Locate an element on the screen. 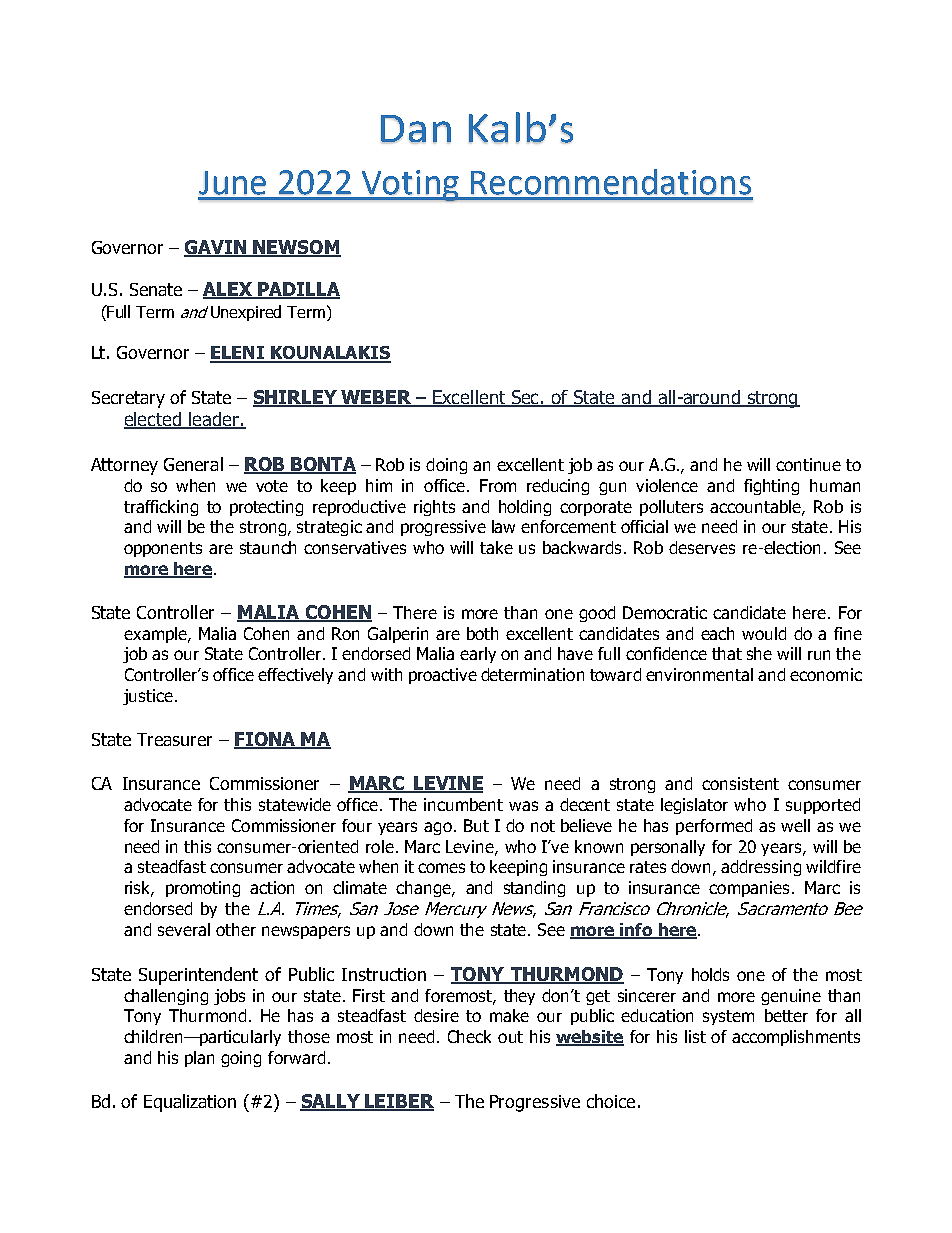 This screenshot has height=1233, width=952. June is located at coordinates (232, 183).
